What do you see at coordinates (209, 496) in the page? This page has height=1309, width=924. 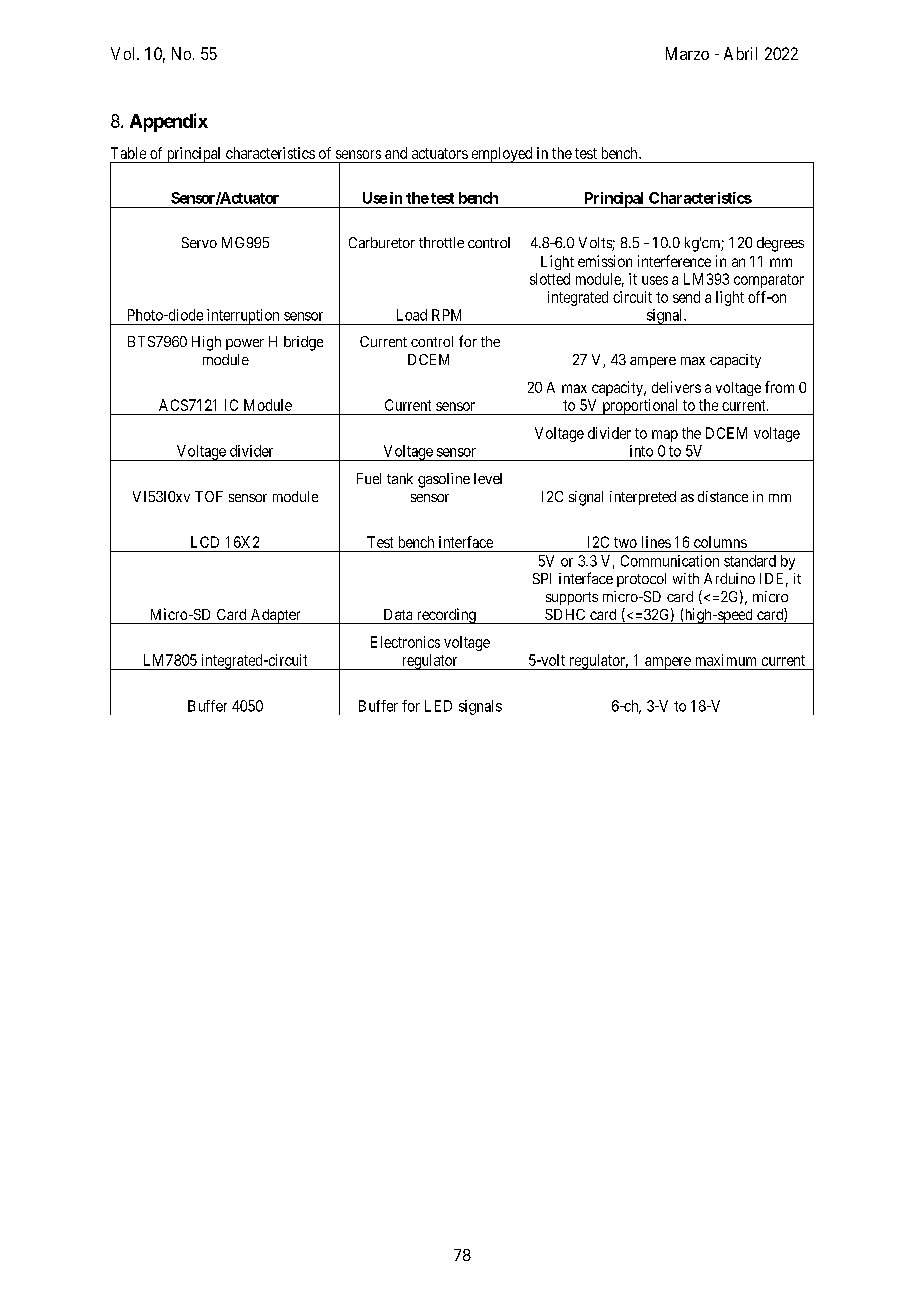 I see `TOF` at bounding box center [209, 496].
